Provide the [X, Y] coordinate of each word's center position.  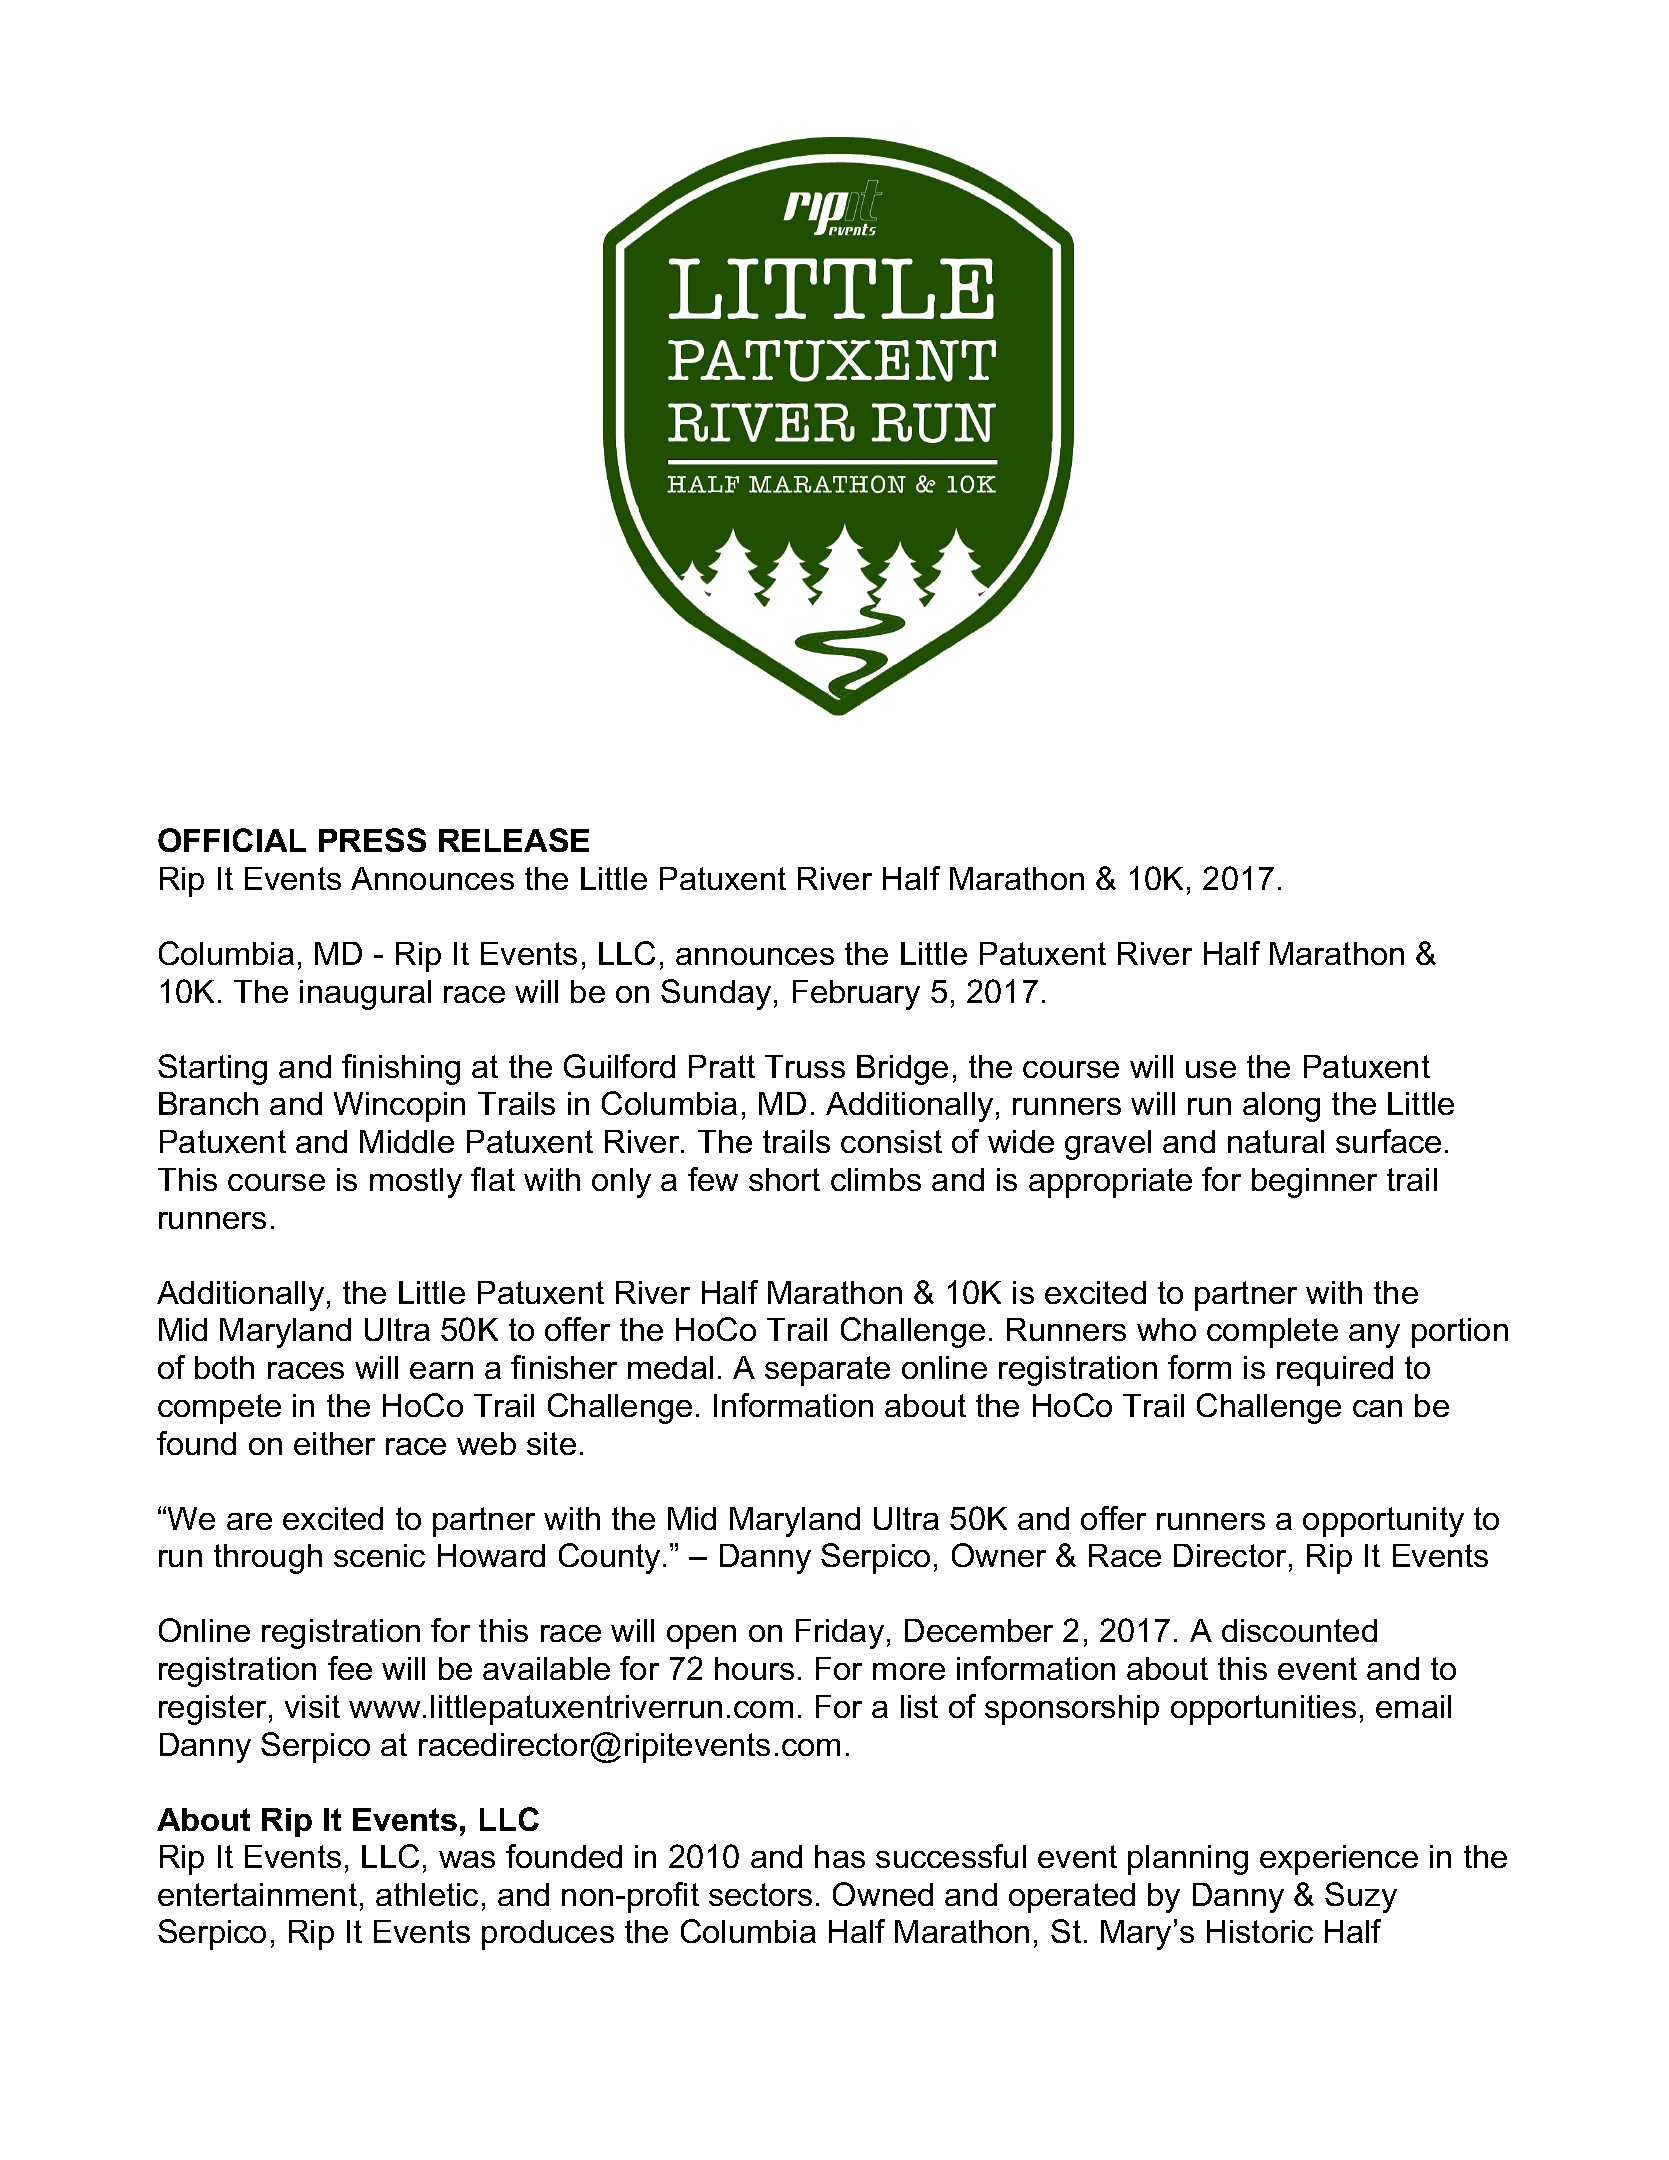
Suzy [1361, 1897]
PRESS [372, 840]
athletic [427, 1894]
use [1211, 1069]
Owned [883, 1894]
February [856, 995]
